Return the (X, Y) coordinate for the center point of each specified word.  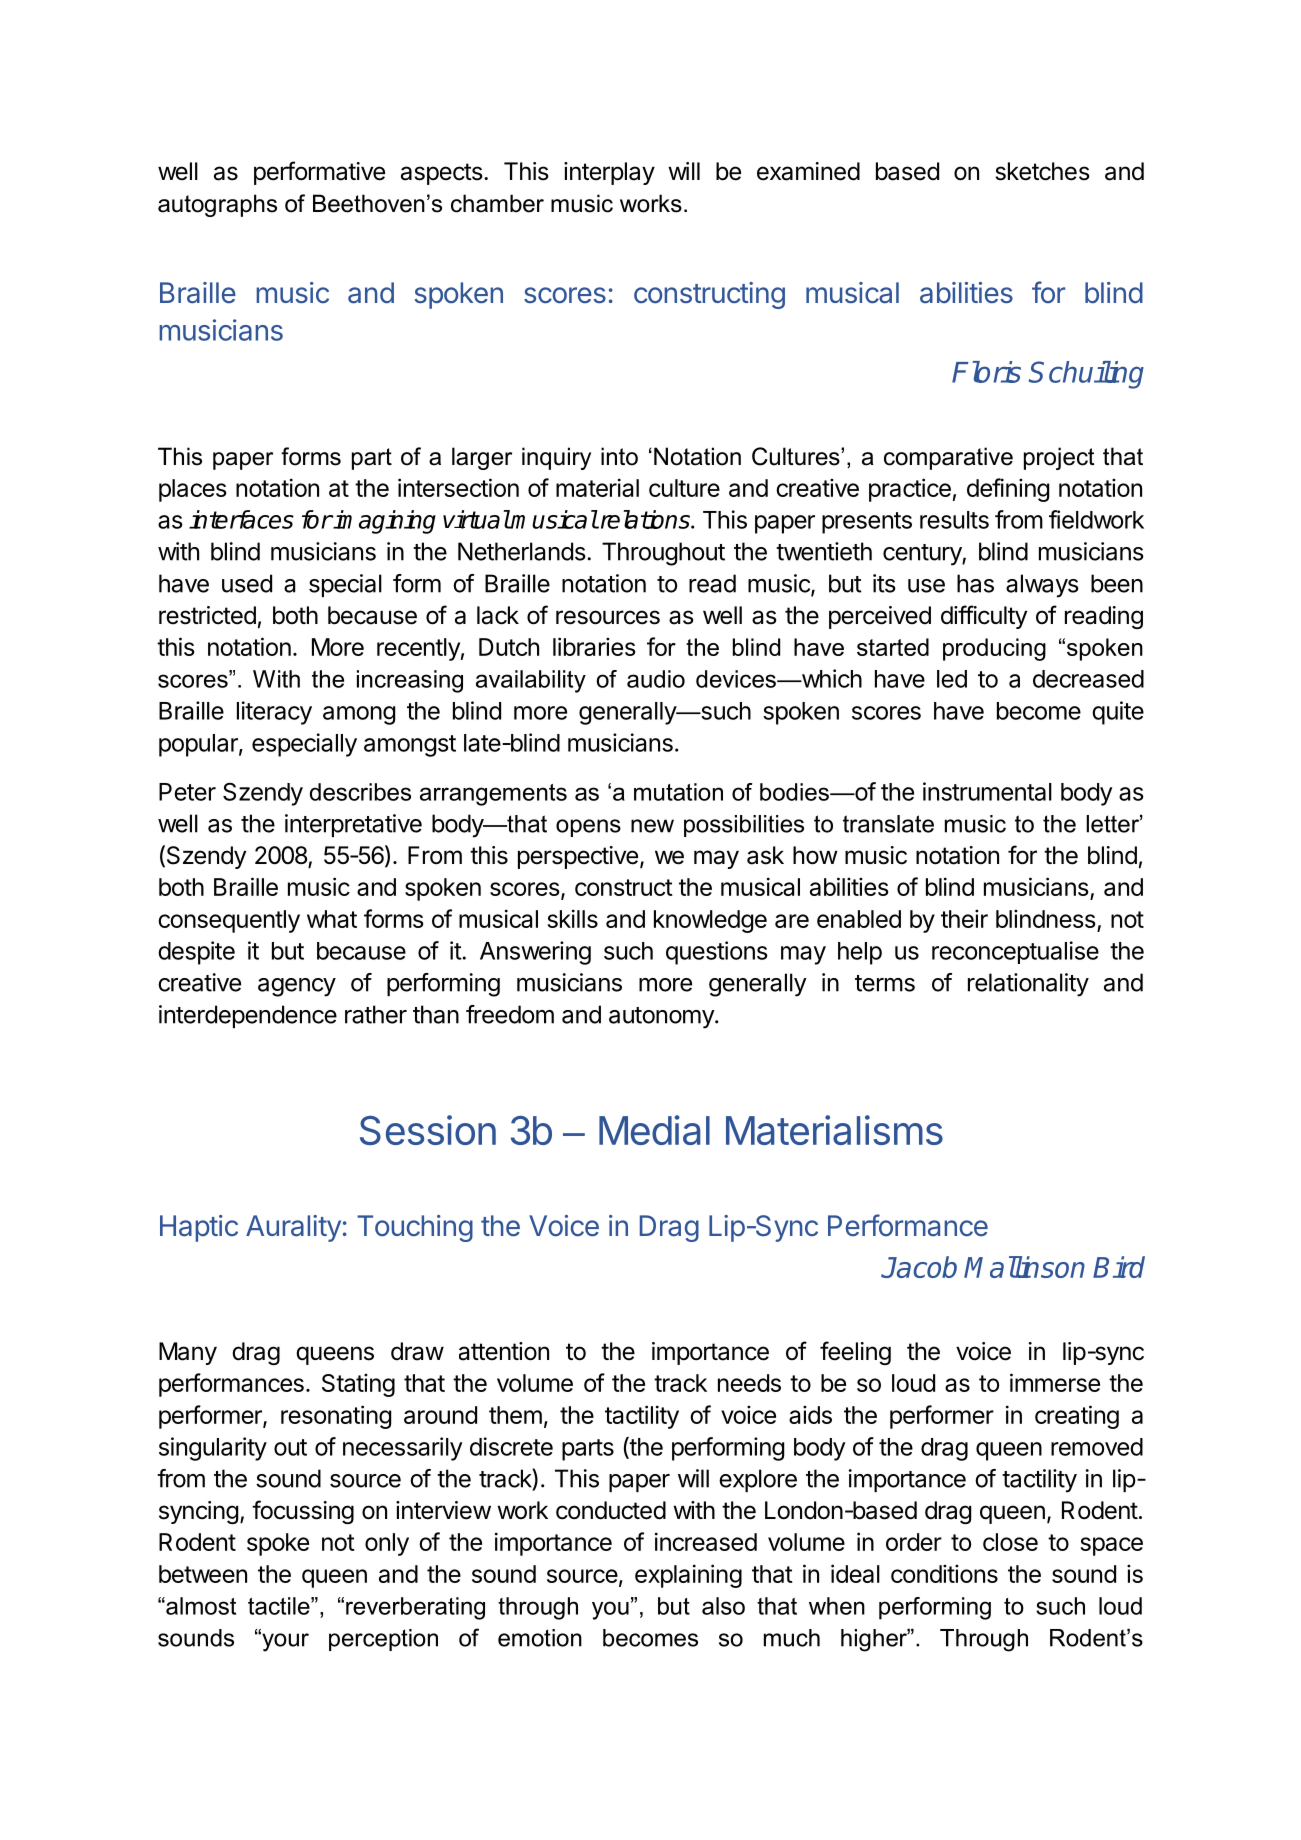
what (332, 919)
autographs (217, 205)
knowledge (710, 921)
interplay (609, 173)
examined (808, 171)
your (284, 1642)
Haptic (199, 1228)
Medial (654, 1130)
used (247, 583)
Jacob (919, 1267)
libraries (594, 646)
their (964, 918)
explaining (688, 1576)
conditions (944, 1573)
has (975, 583)
